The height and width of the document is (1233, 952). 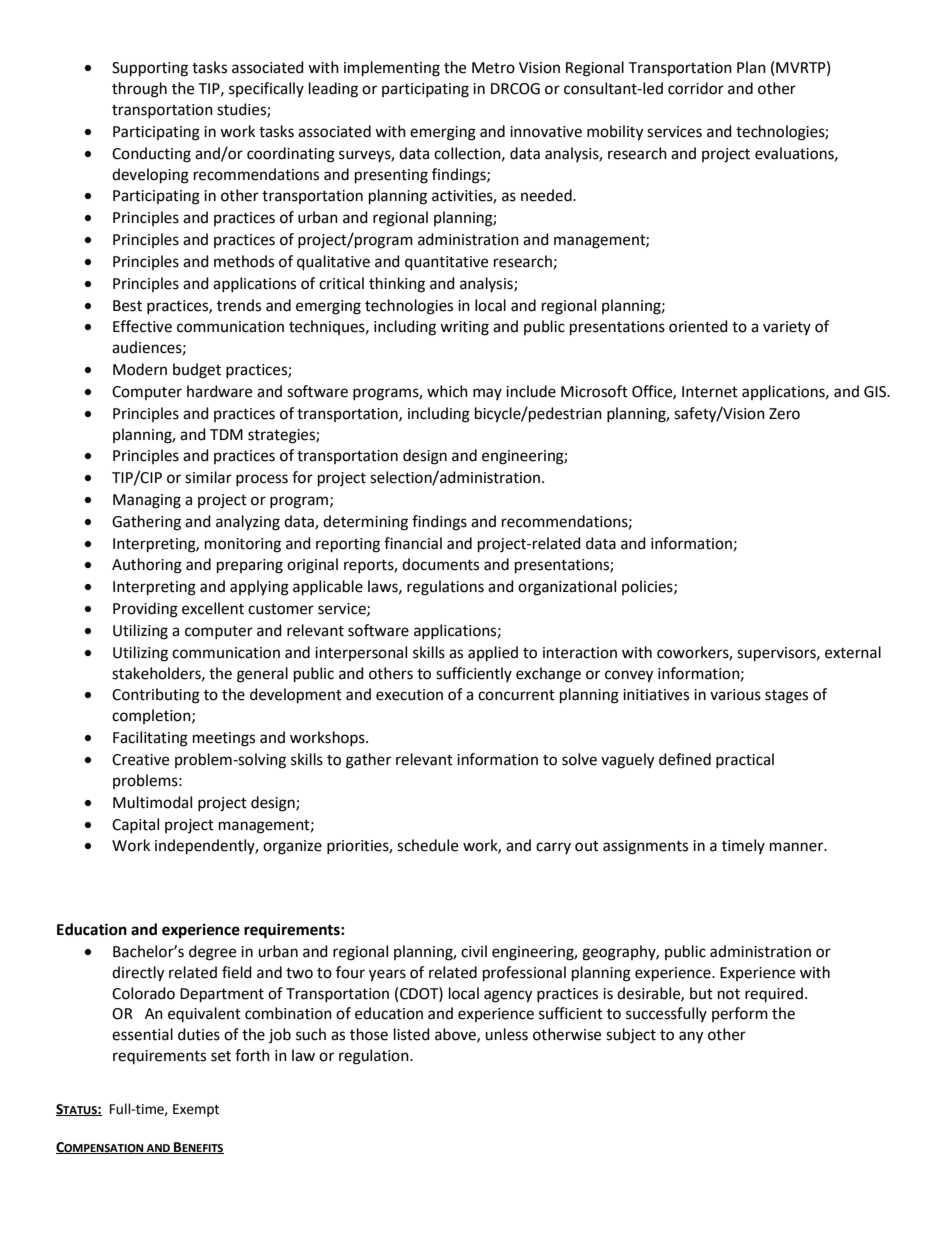 What do you see at coordinates (853, 652) in the document?
I see `external` at bounding box center [853, 652].
